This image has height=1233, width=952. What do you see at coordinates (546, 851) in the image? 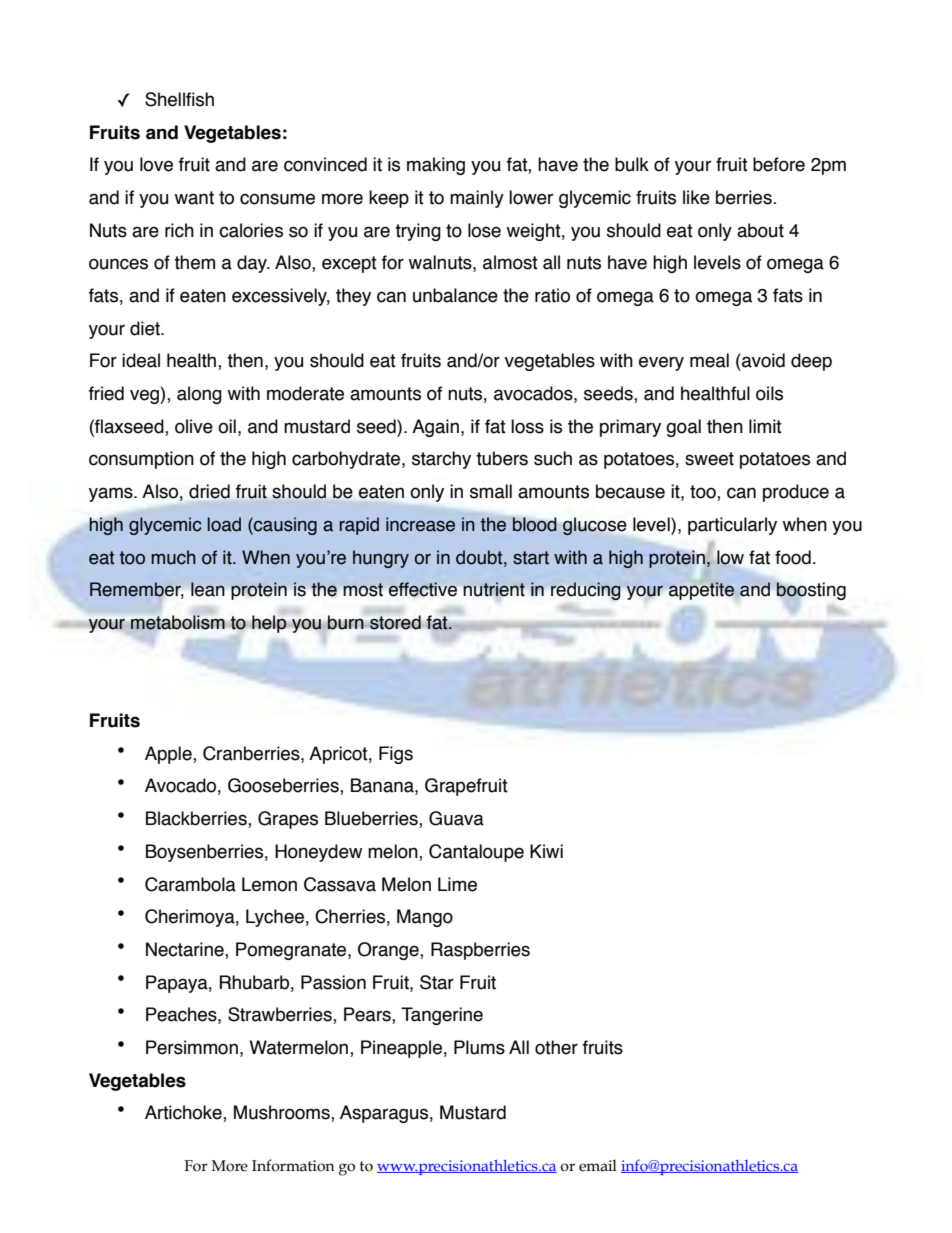
I see `Kiwi` at bounding box center [546, 851].
